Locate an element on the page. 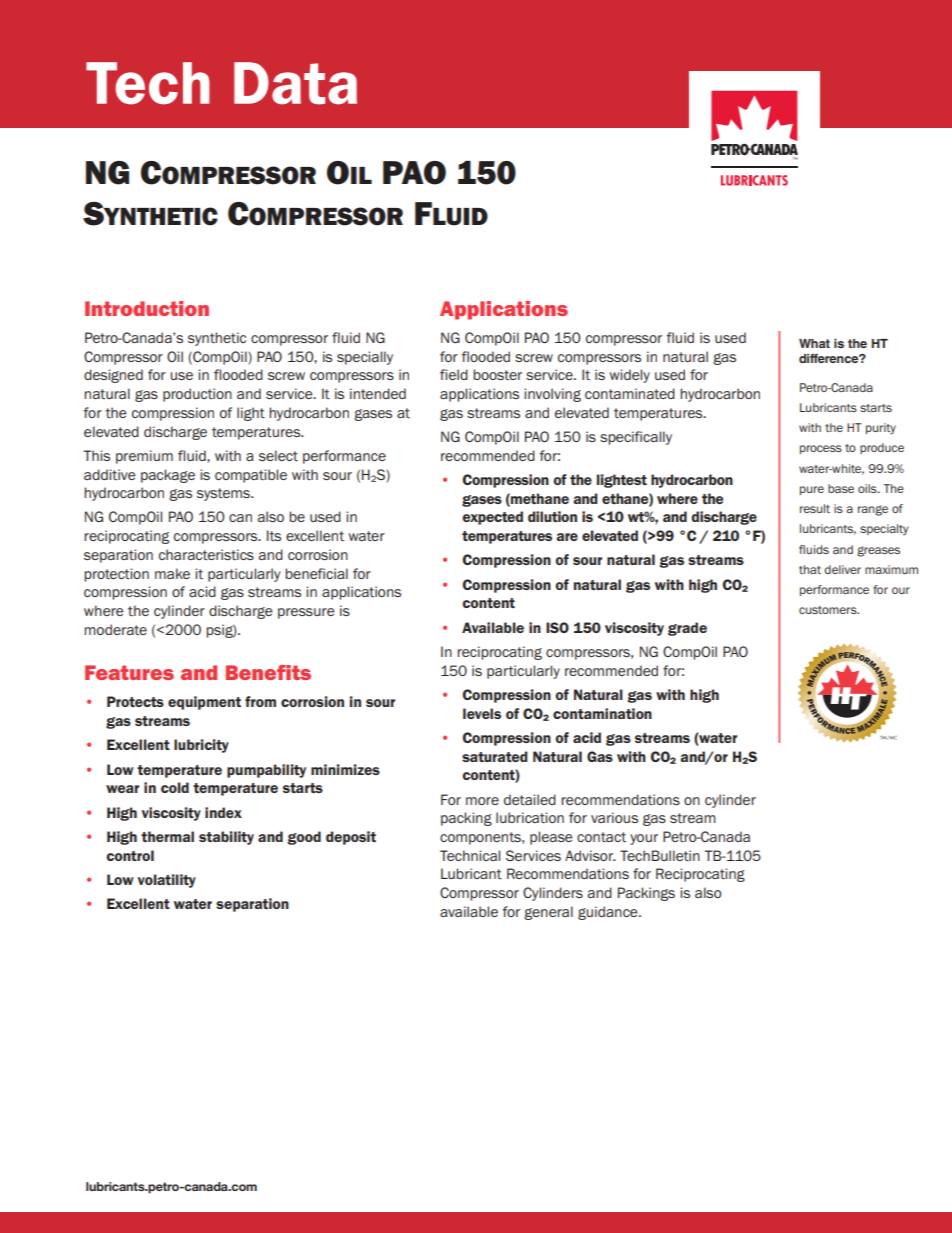 Image resolution: width=952 pixels, height=1233 pixels. specially is located at coordinates (365, 358).
